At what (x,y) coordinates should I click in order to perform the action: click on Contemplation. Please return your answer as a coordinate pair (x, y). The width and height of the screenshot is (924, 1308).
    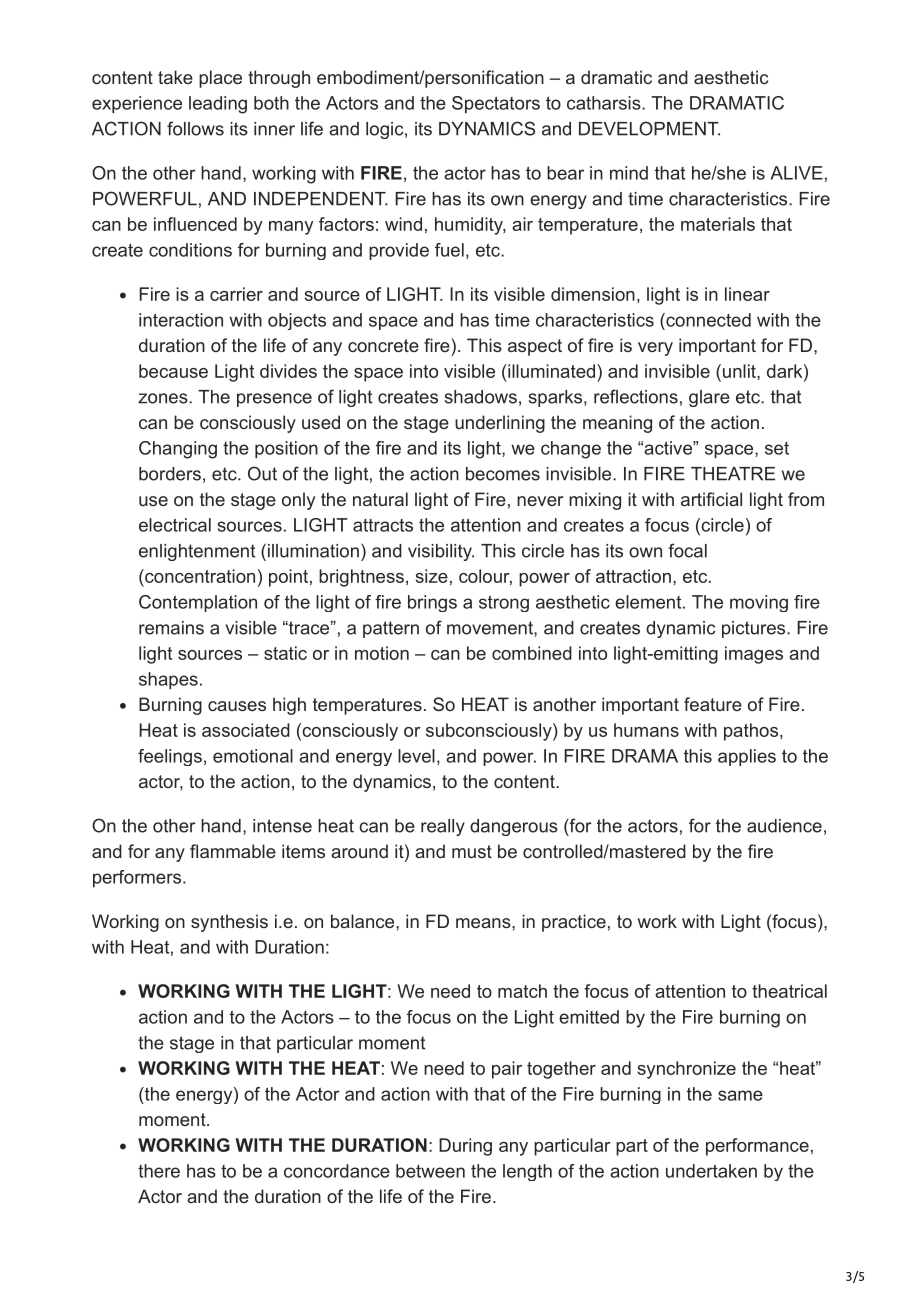
    Looking at the image, I should click on (198, 603).
